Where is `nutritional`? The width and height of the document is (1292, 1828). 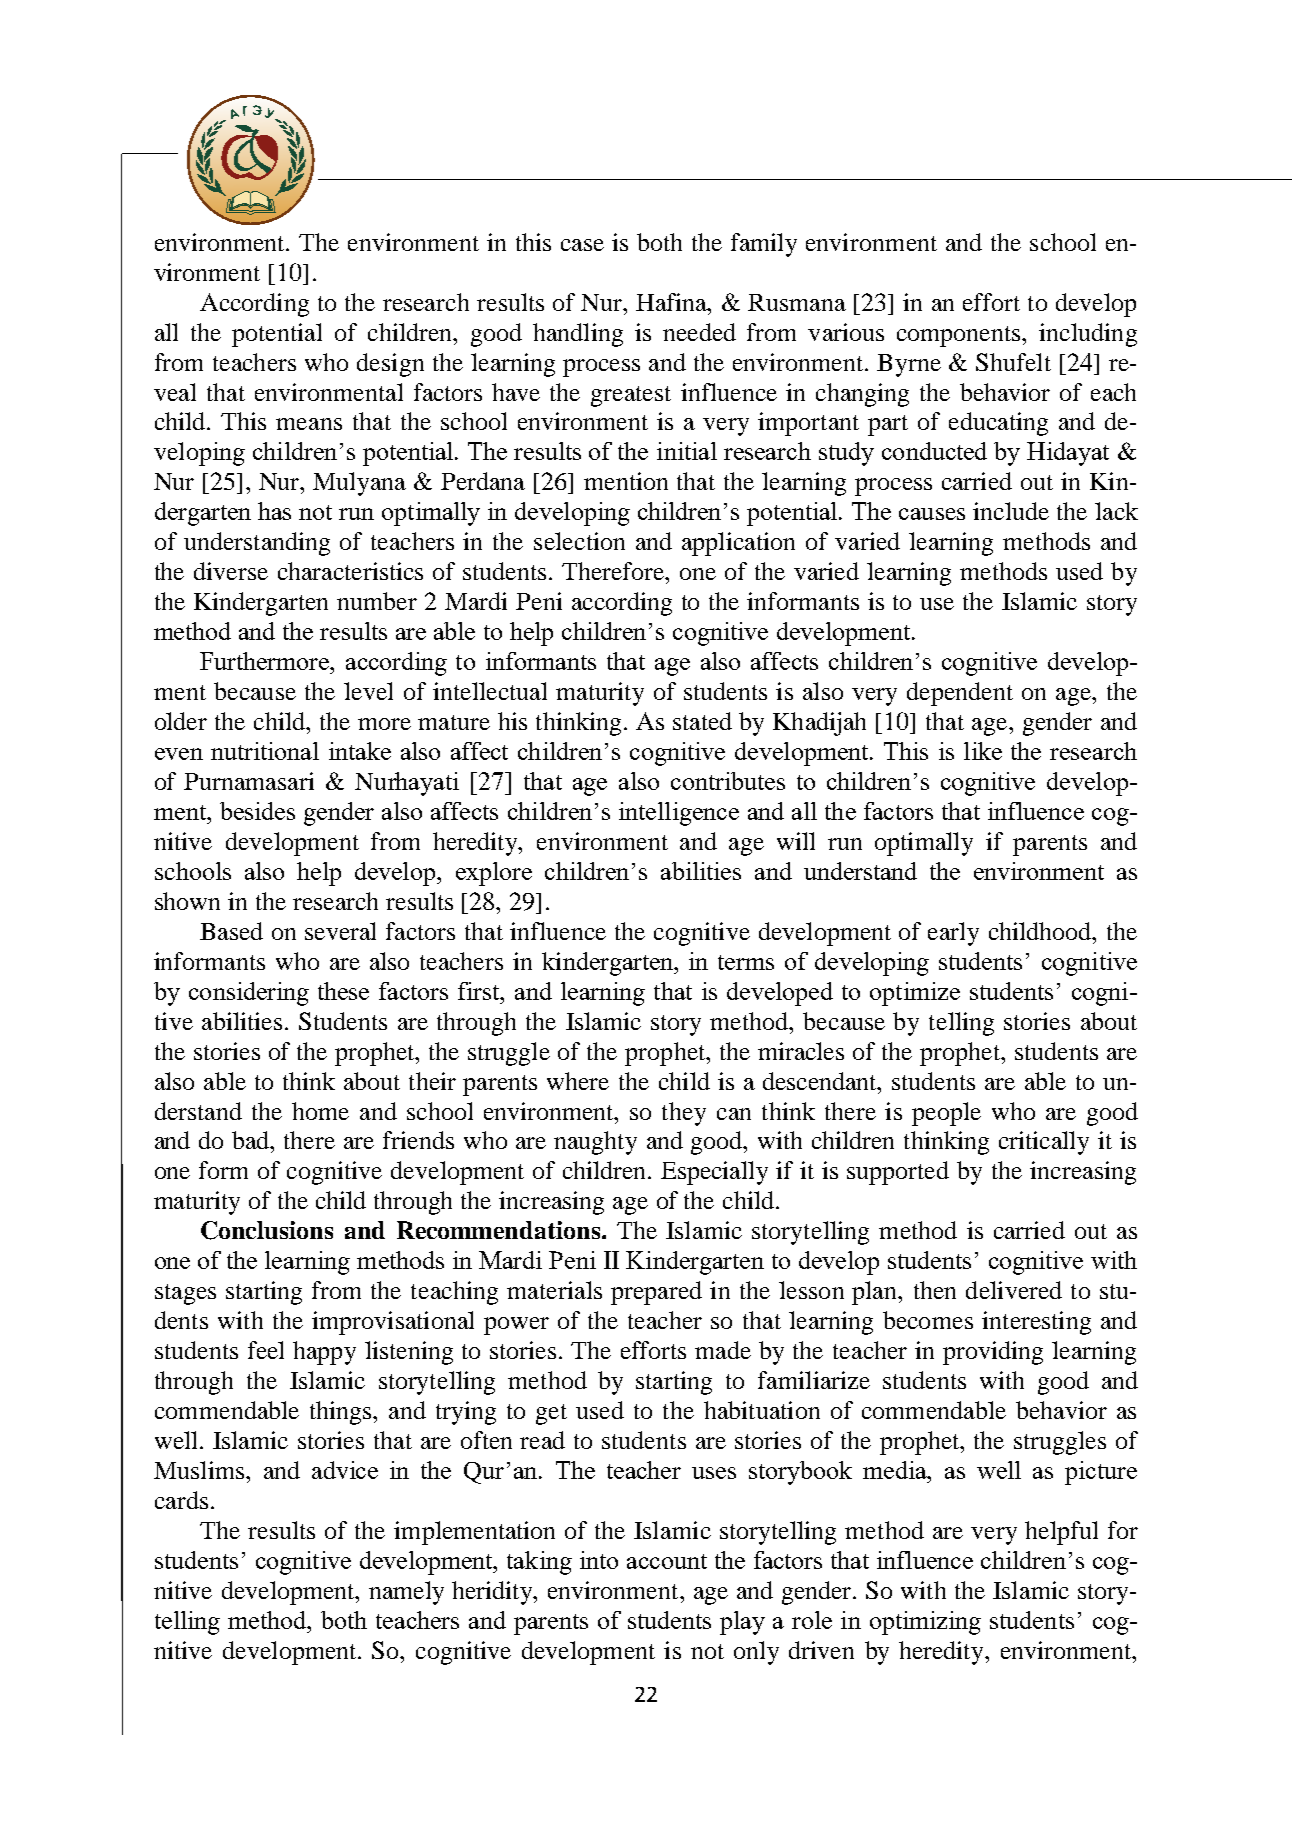 nutritional is located at coordinates (265, 751).
